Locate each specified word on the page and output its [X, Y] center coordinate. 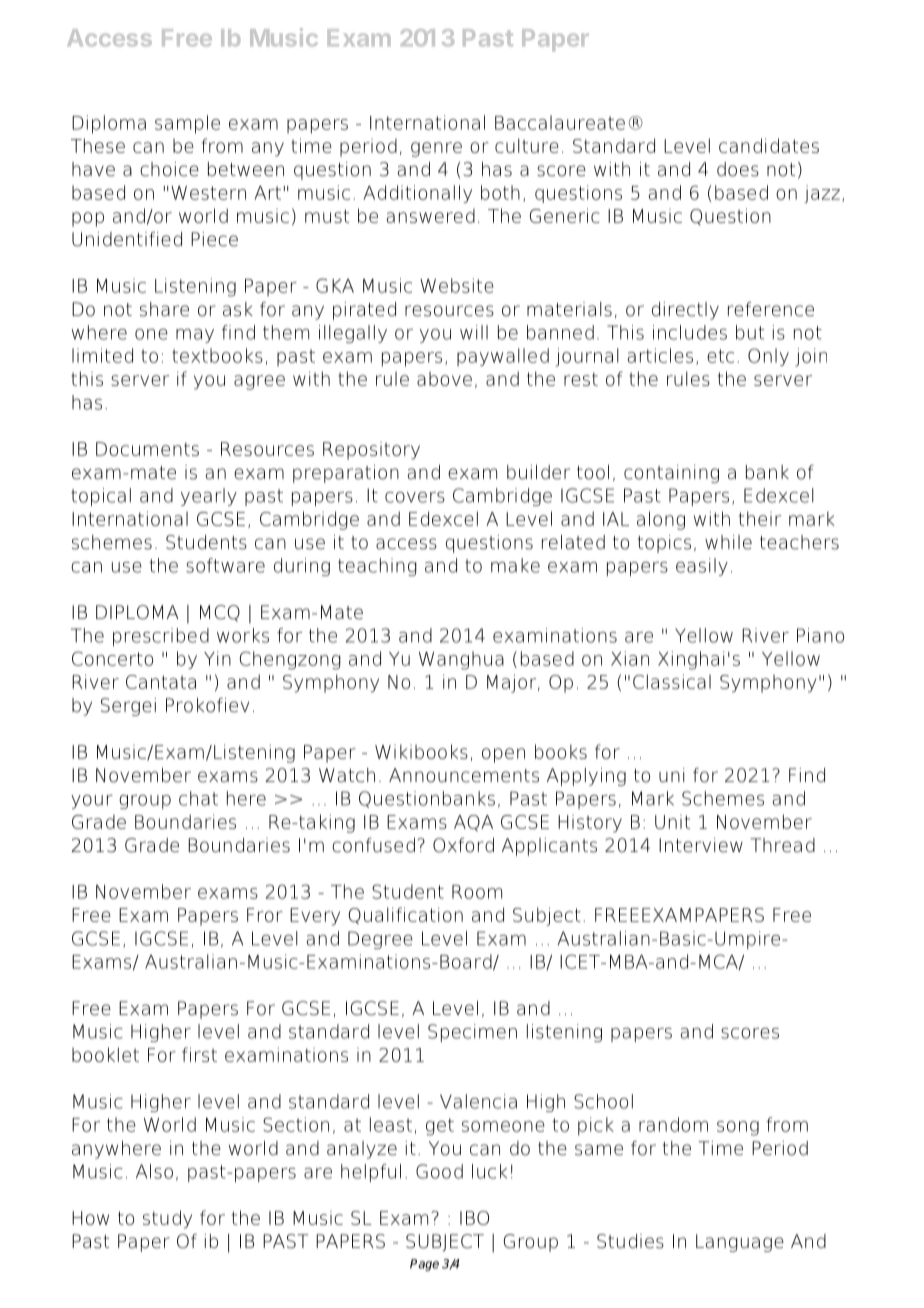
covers [415, 497]
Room [477, 892]
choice [169, 169]
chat [198, 798]
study [167, 1219]
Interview [701, 845]
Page [424, 1265]
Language [740, 1243]
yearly [209, 497]
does [738, 169]
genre [436, 149]
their [760, 518]
